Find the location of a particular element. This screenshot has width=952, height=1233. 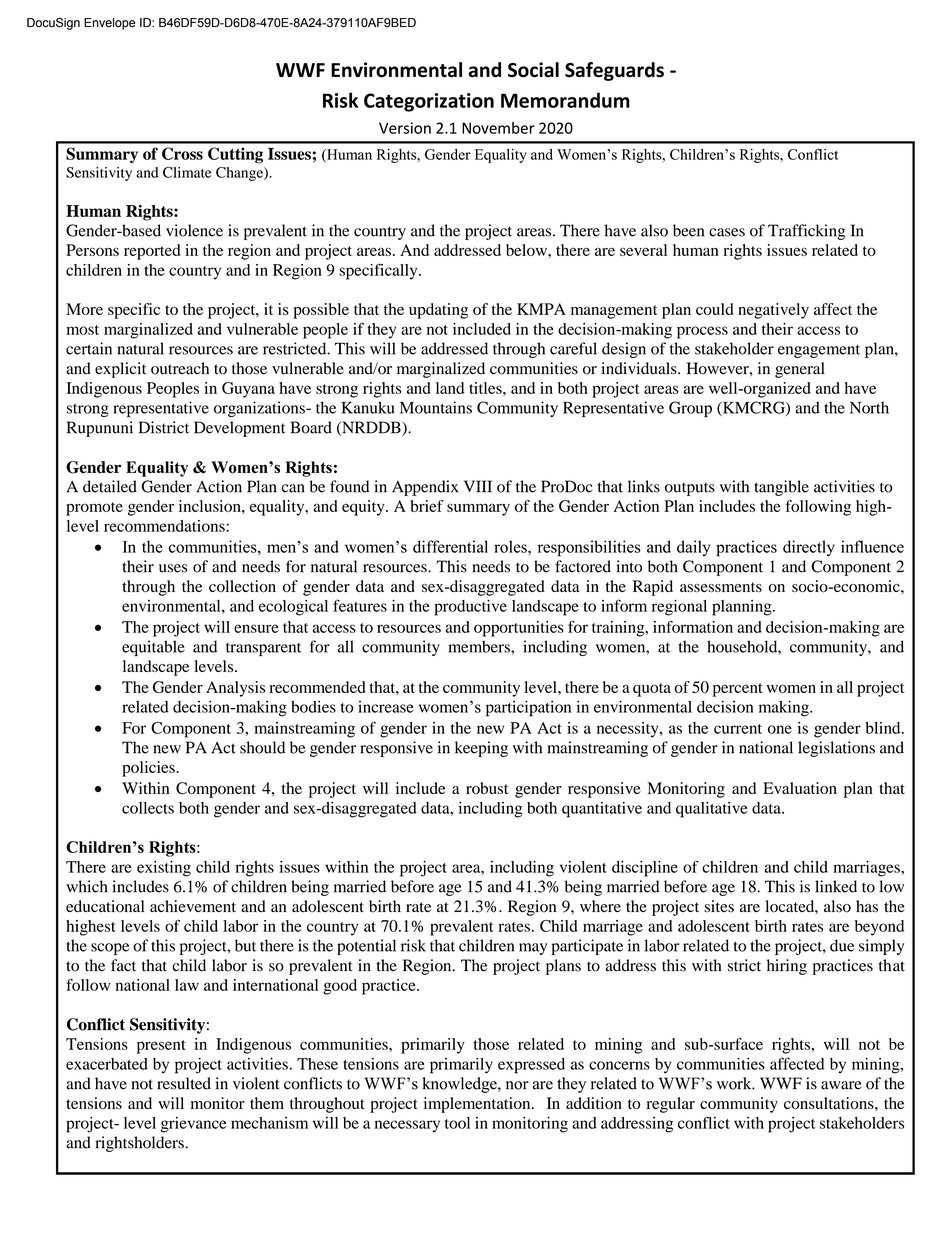

Safeguards is located at coordinates (614, 71).
